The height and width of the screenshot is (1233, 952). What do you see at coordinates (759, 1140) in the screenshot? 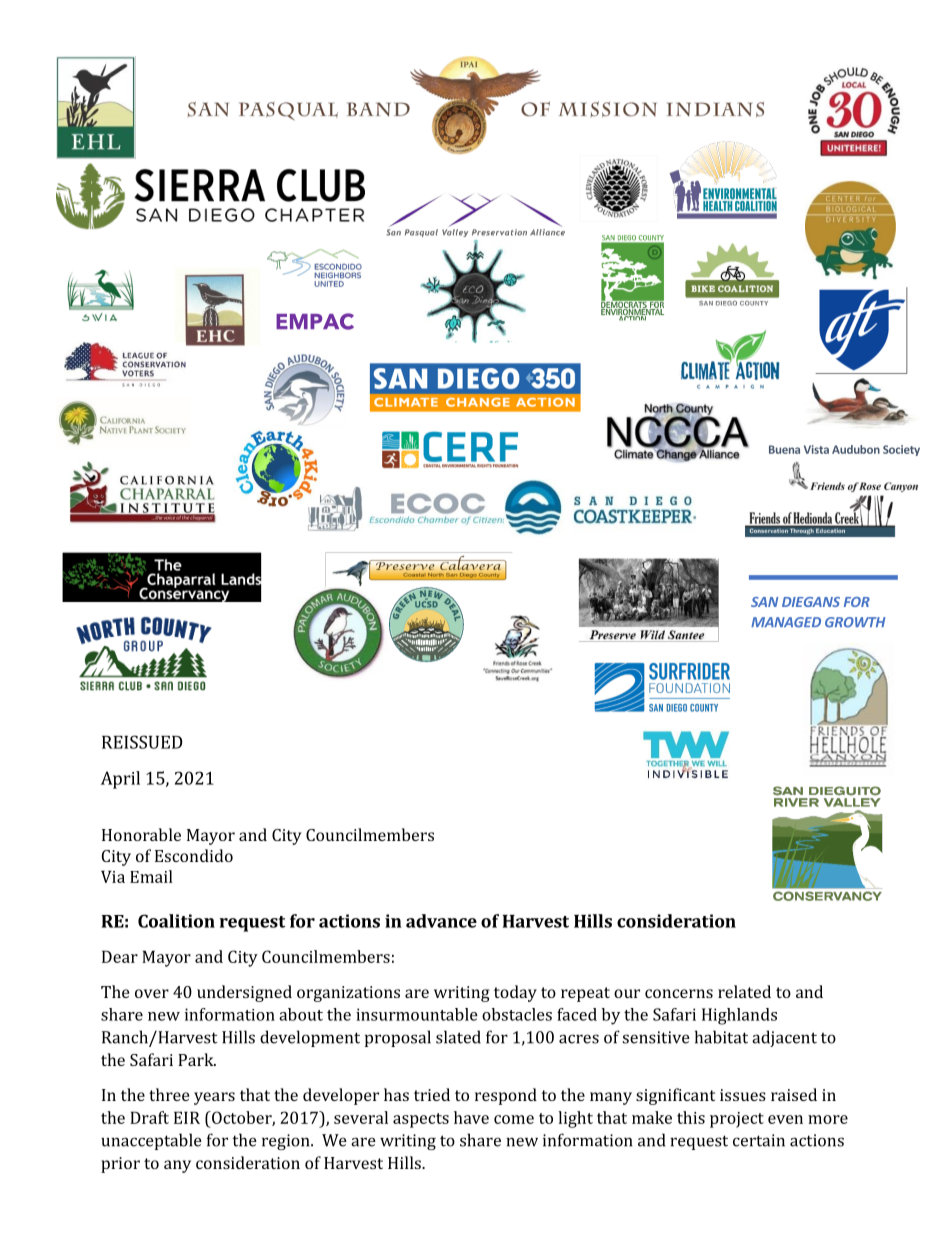
I see `certain` at bounding box center [759, 1140].
